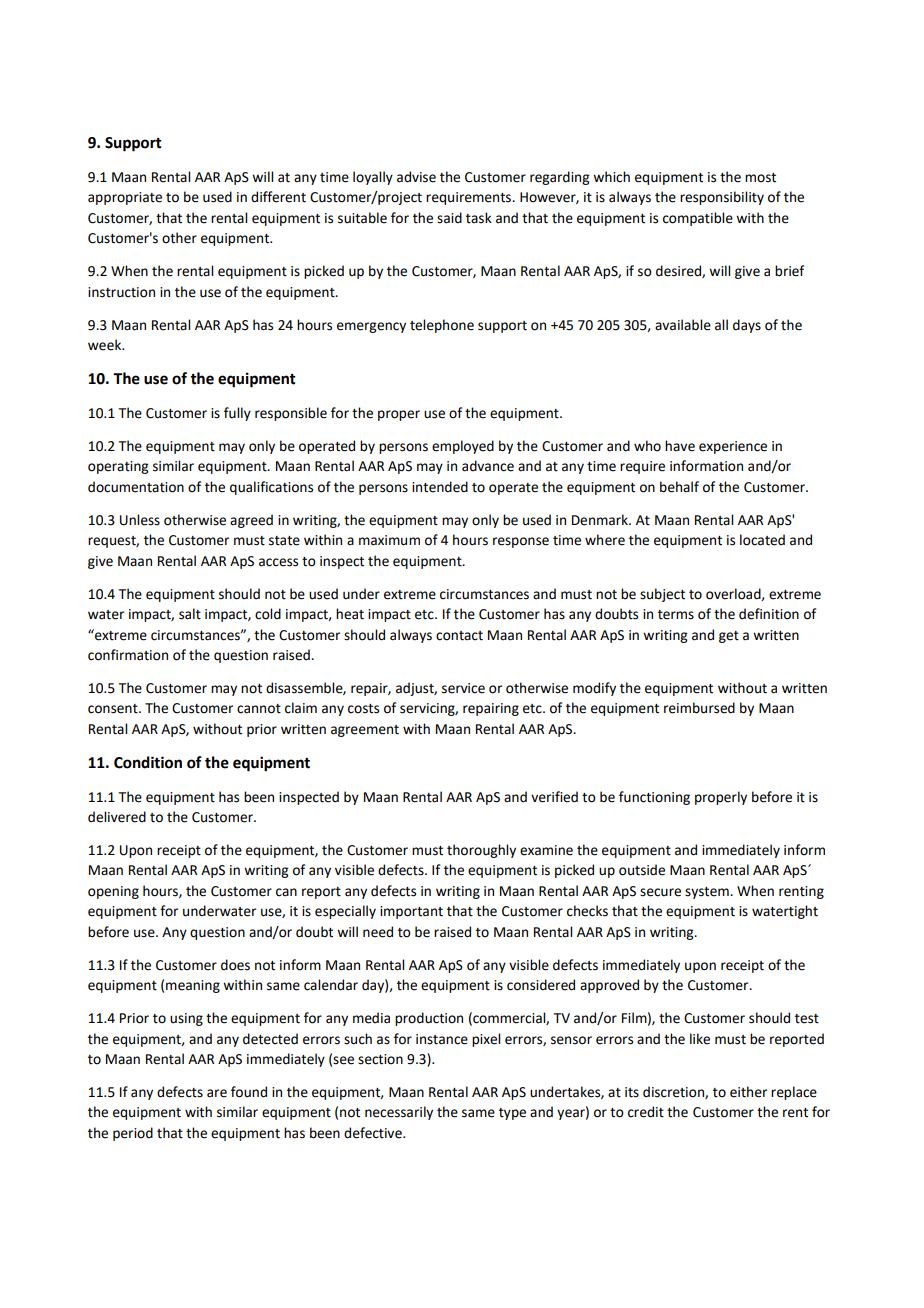 The width and height of the image is (924, 1308). What do you see at coordinates (449, 218) in the image?
I see `said` at bounding box center [449, 218].
